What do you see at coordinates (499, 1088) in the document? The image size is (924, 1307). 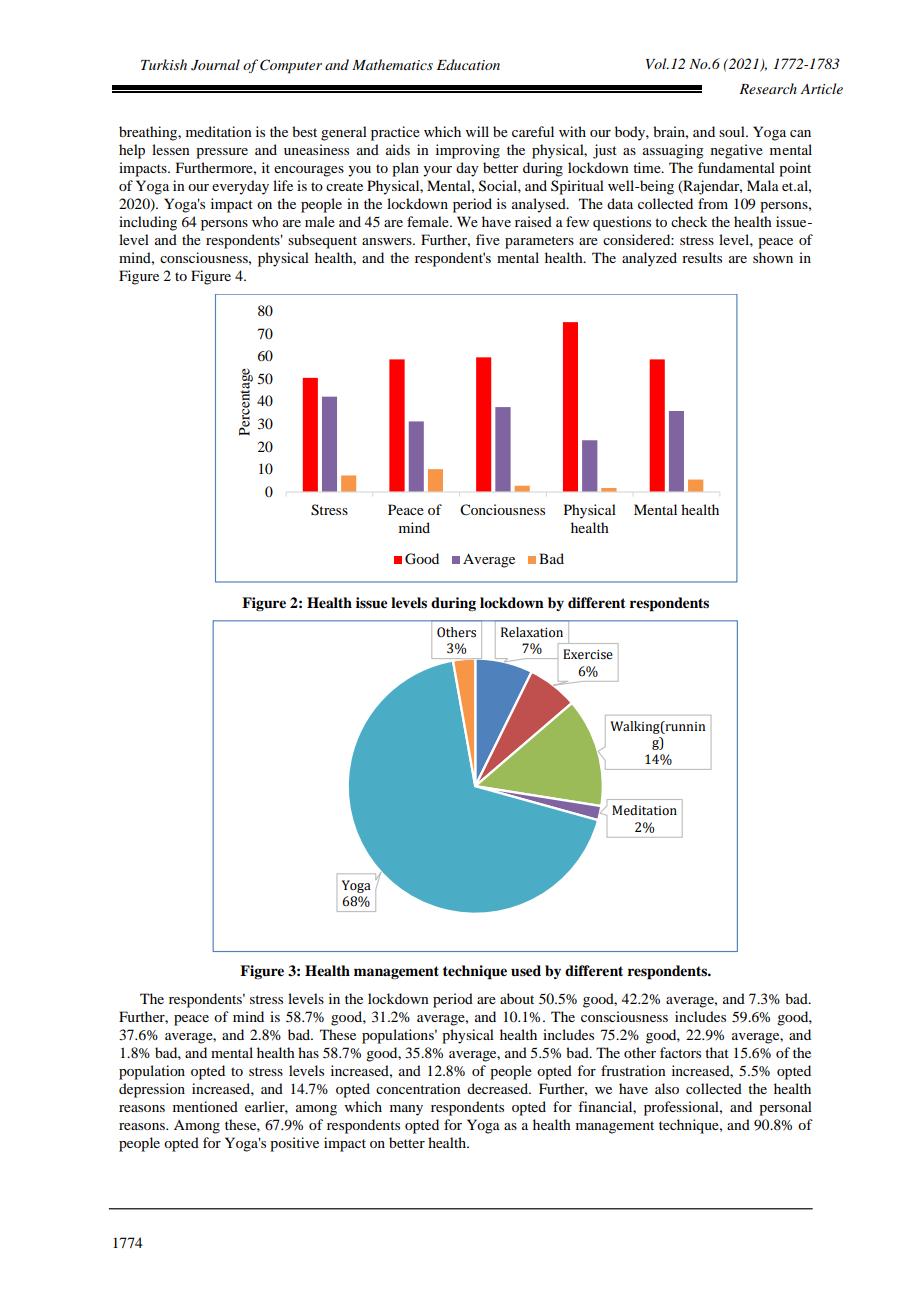 I see `decreased` at bounding box center [499, 1088].
